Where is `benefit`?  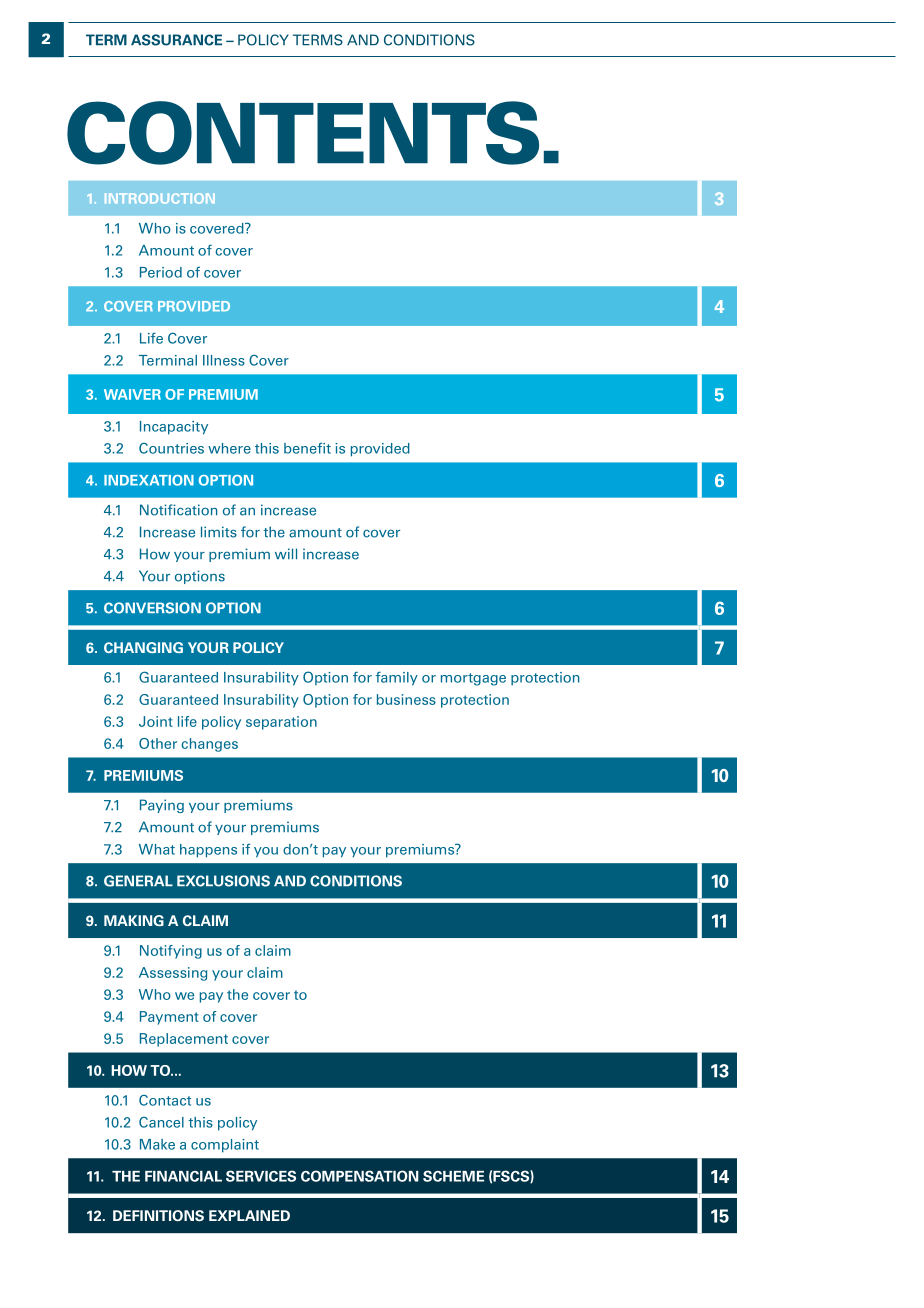
benefit is located at coordinates (307, 448).
